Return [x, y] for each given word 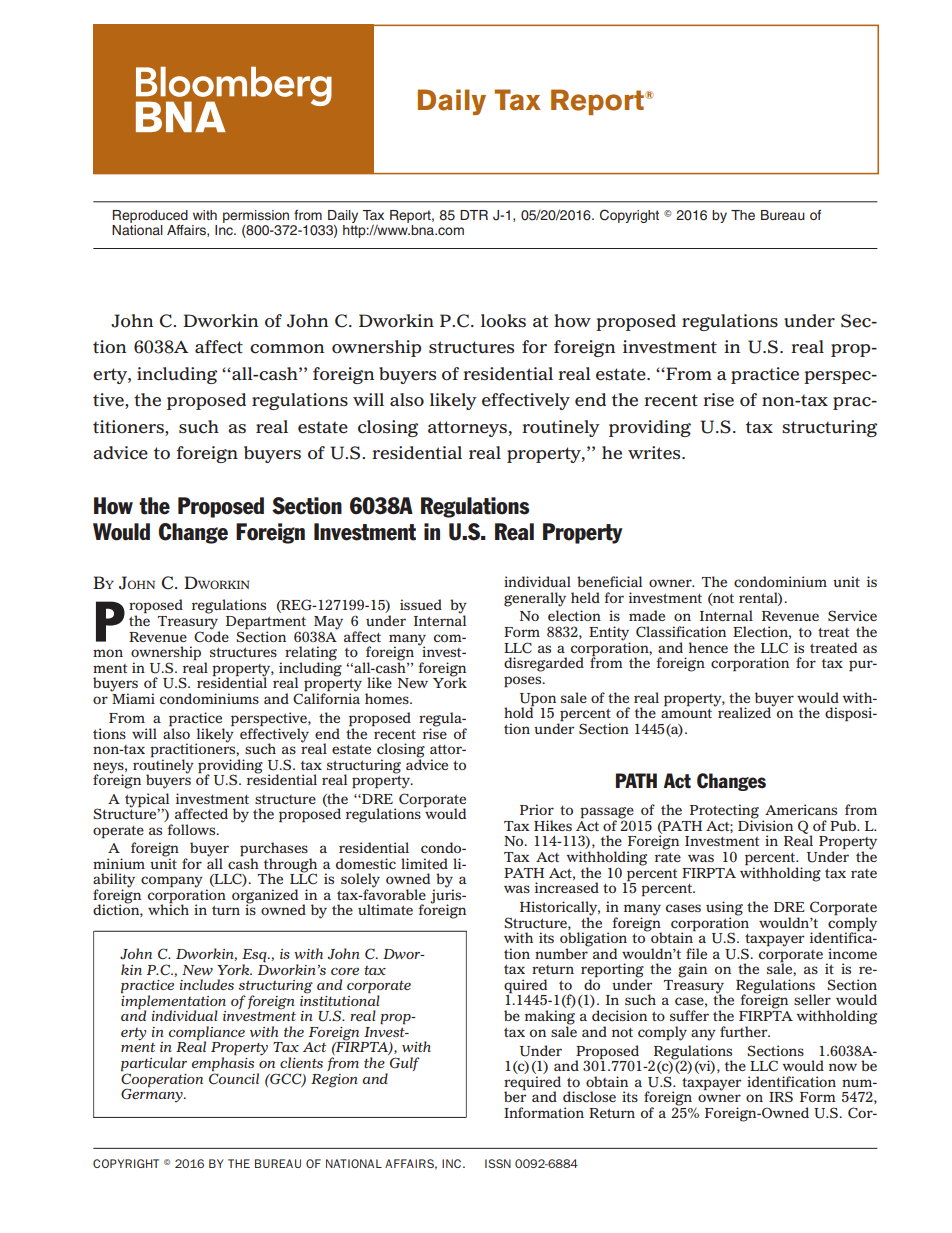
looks [503, 321]
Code [211, 635]
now [843, 1067]
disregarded [544, 664]
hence [708, 647]
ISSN [498, 1163]
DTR [474, 215]
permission [256, 216]
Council [234, 1078]
